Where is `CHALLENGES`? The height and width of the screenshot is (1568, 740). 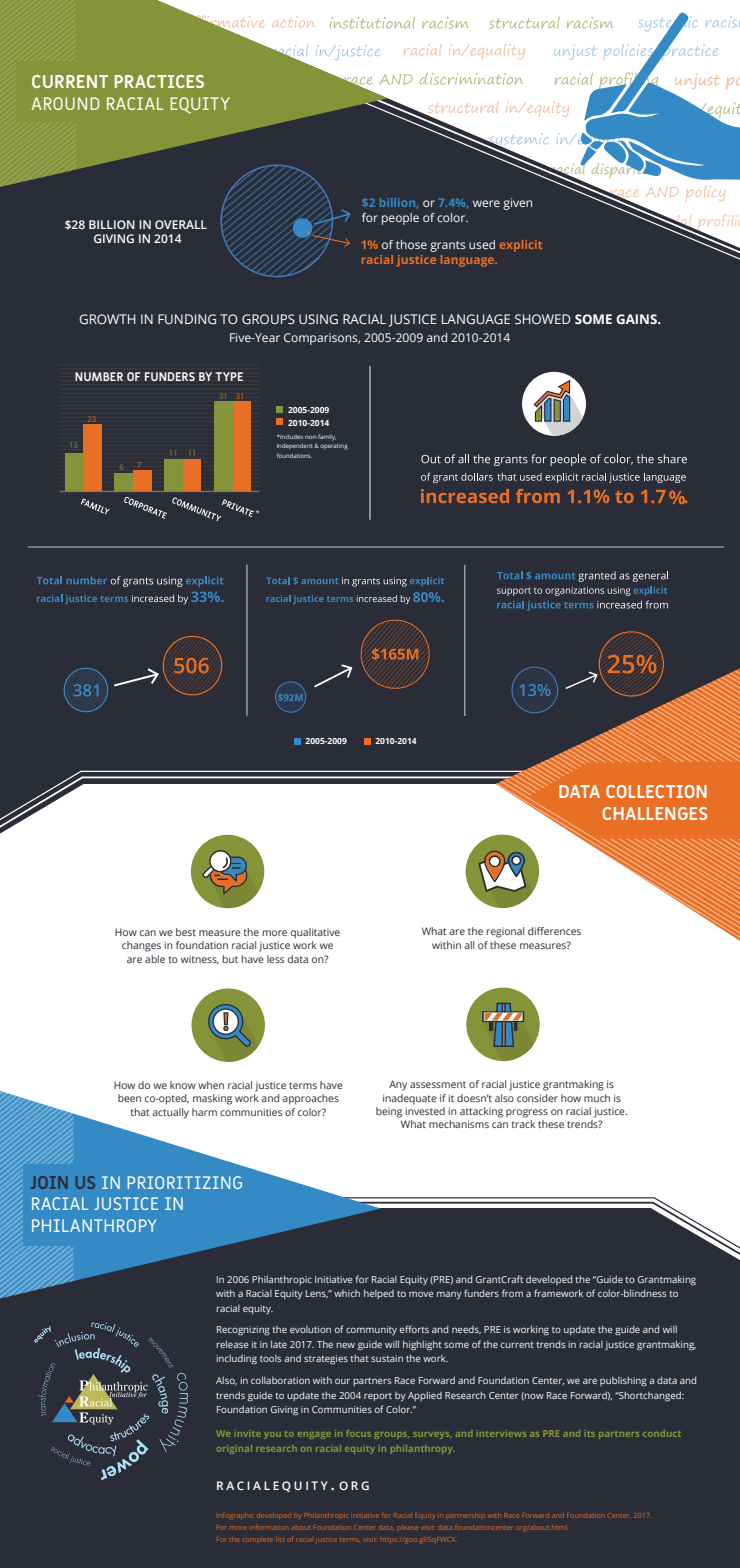 CHALLENGES is located at coordinates (655, 813).
